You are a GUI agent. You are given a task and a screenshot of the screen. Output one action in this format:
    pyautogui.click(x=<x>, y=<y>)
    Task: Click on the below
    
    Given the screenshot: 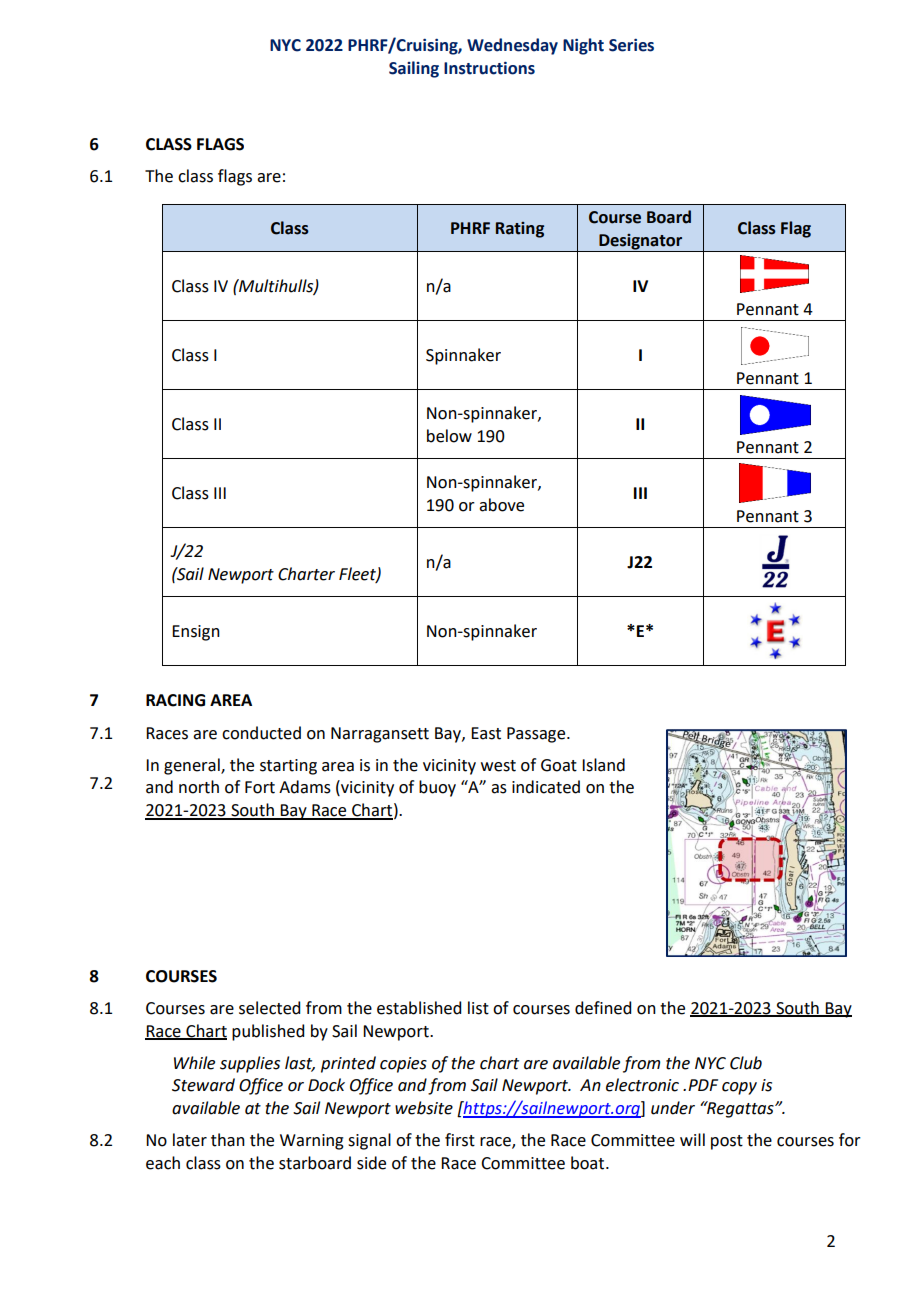 What is the action you would take?
    pyautogui.click(x=449, y=436)
